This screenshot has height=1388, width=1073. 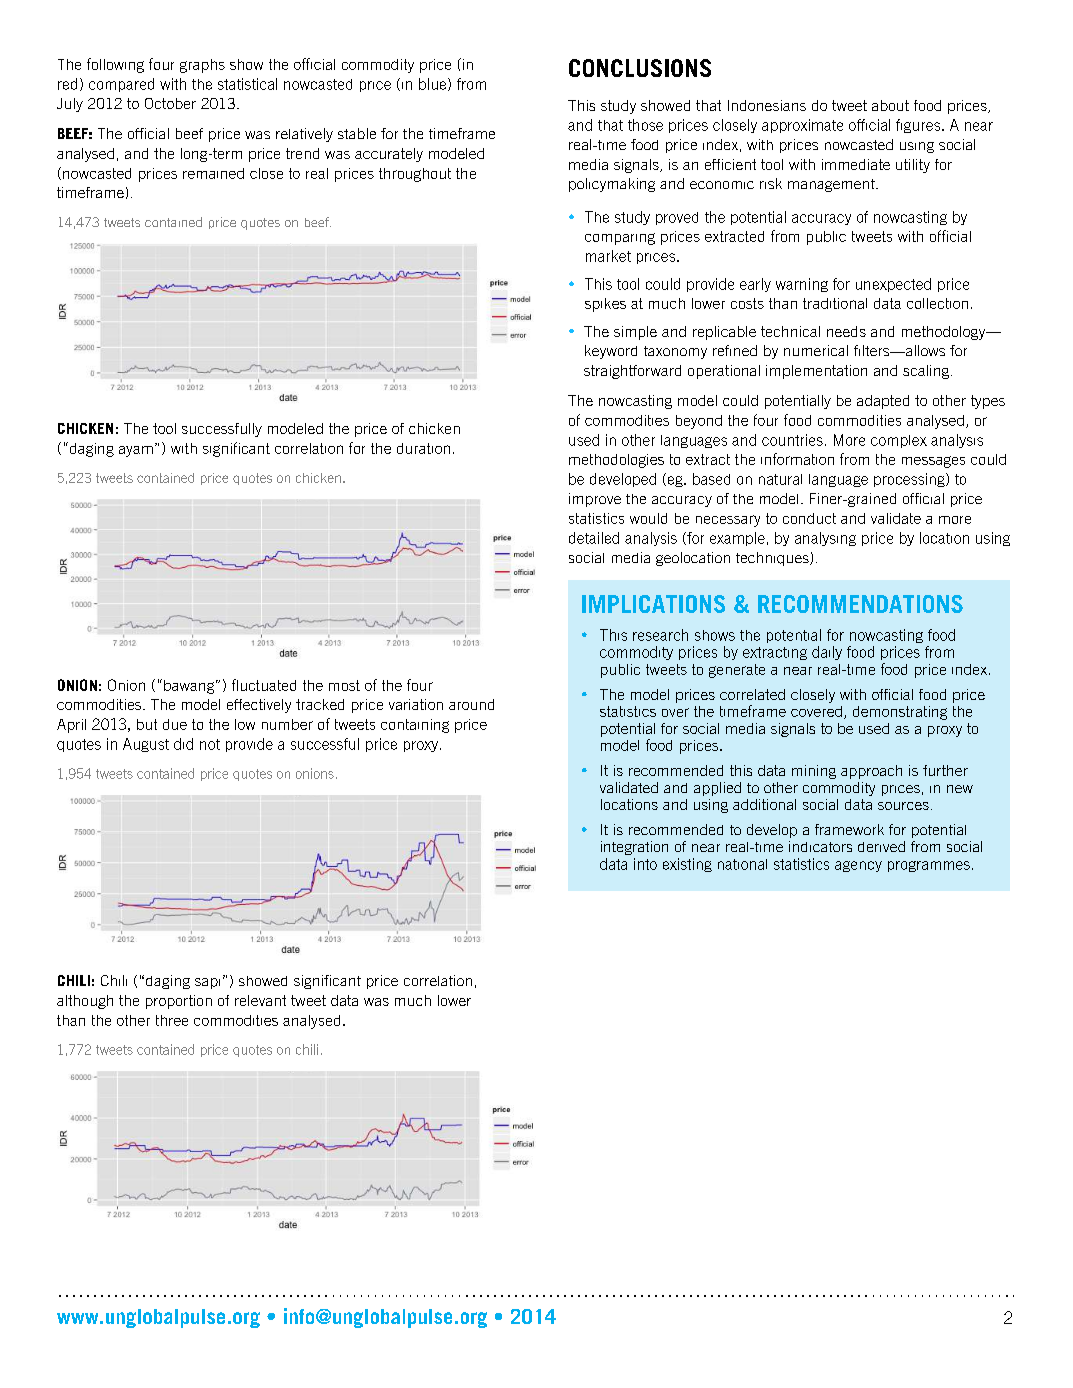 What do you see at coordinates (594, 538) in the screenshot?
I see `detailed` at bounding box center [594, 538].
